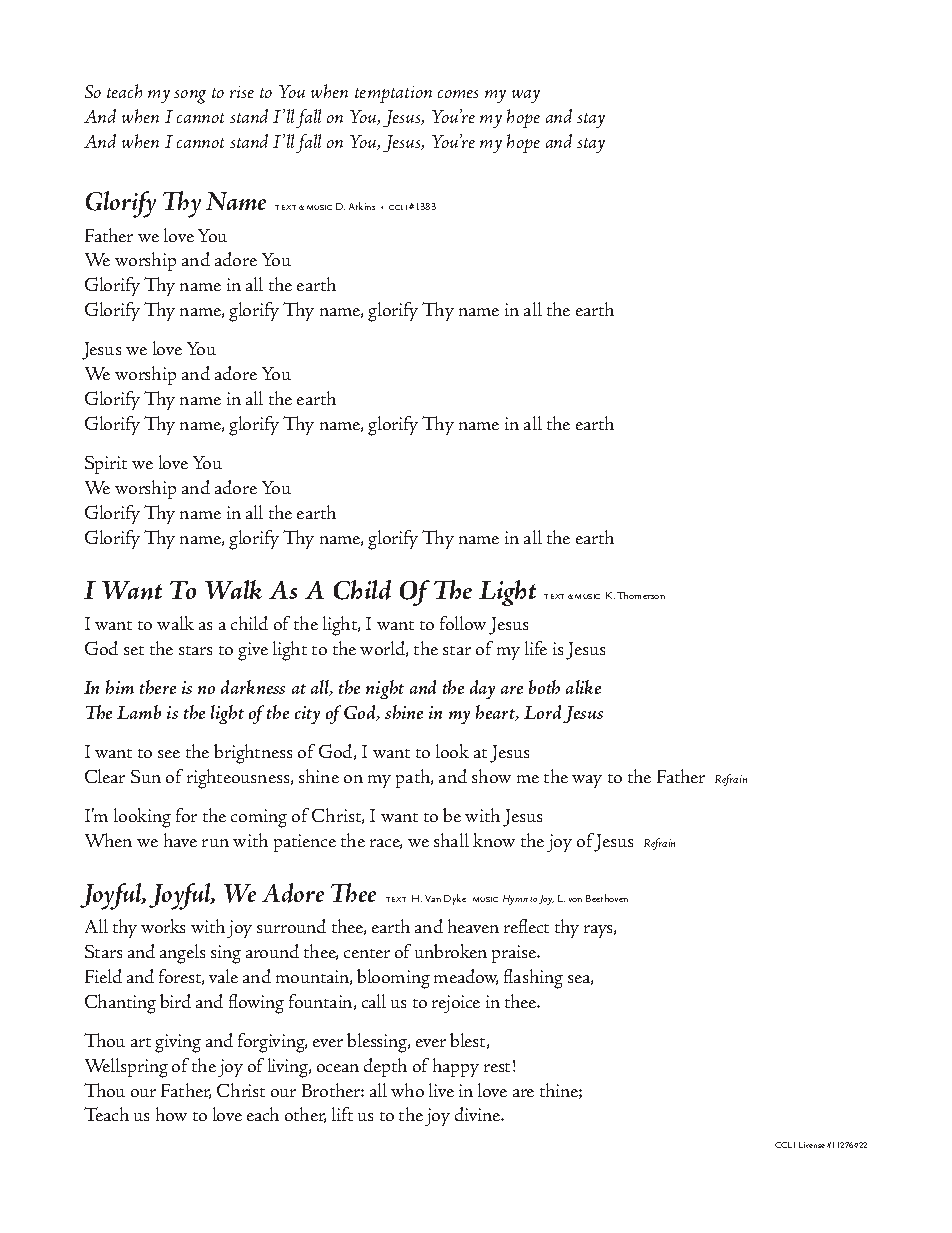  I want to click on alike, so click(583, 687).
